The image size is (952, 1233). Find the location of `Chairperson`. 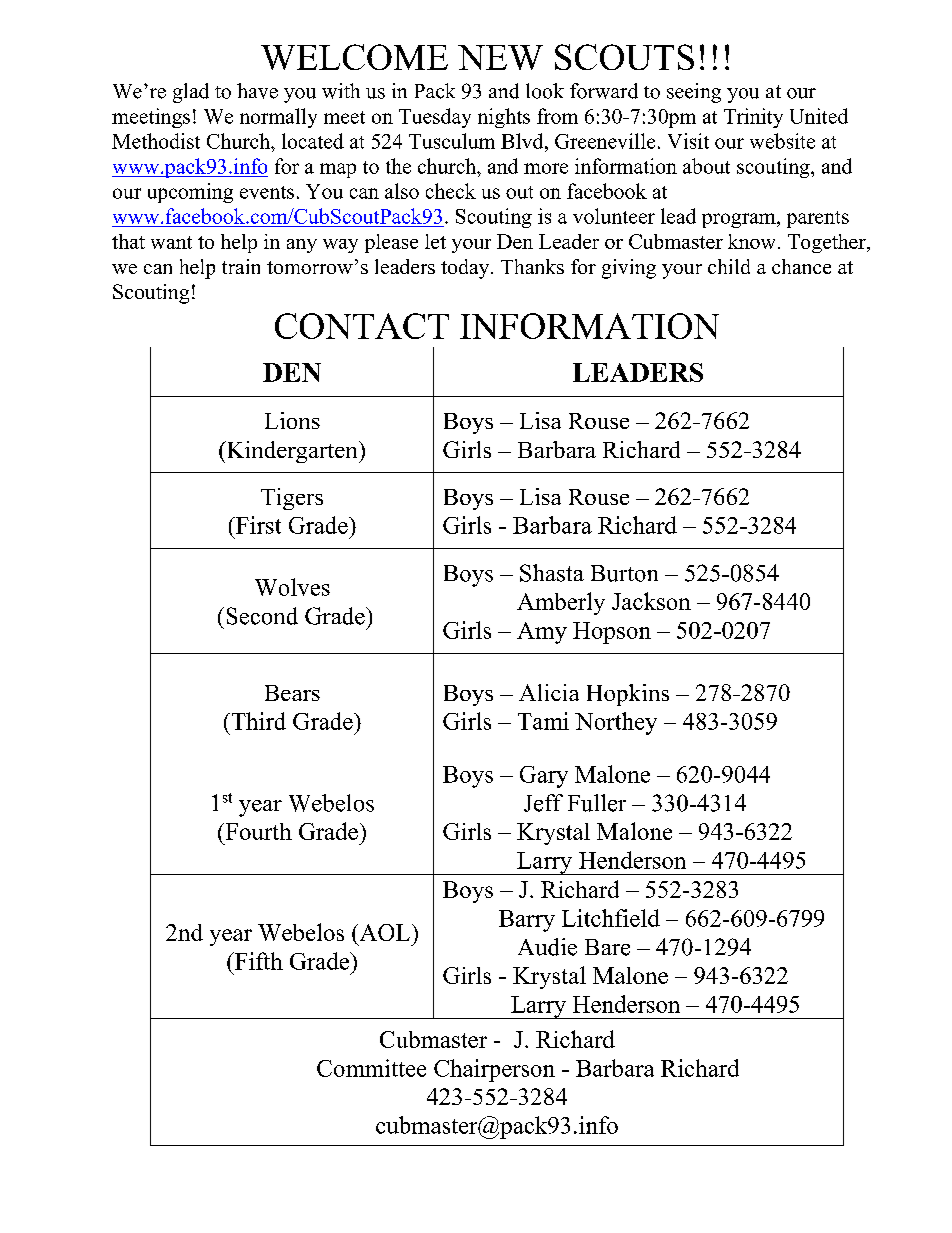

Chairperson is located at coordinates (494, 1070).
